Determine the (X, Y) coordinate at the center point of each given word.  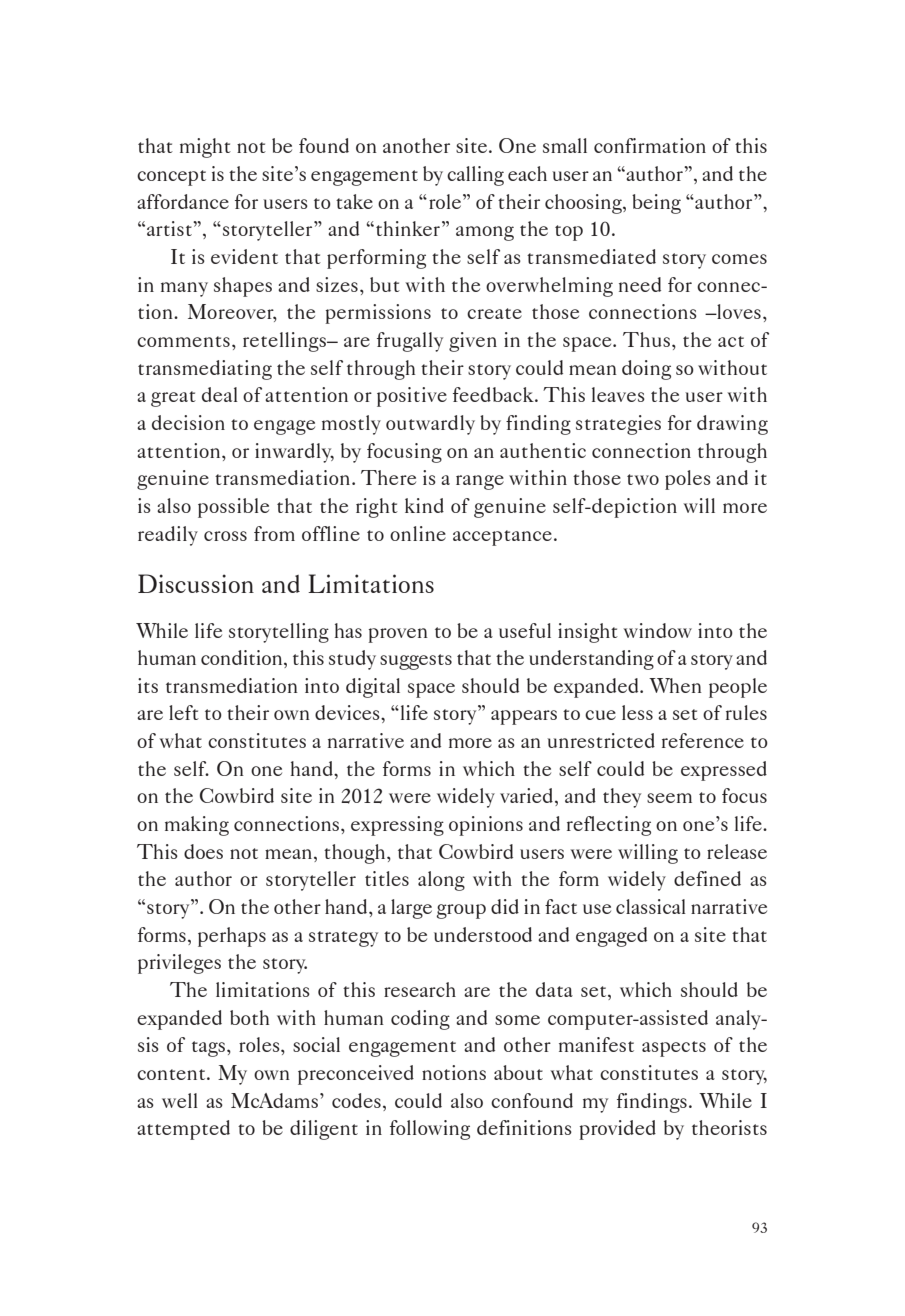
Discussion (196, 583)
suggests (416, 662)
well (180, 1100)
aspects (674, 1049)
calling (475, 176)
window (657, 630)
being (656, 204)
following (430, 1130)
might (205, 148)
